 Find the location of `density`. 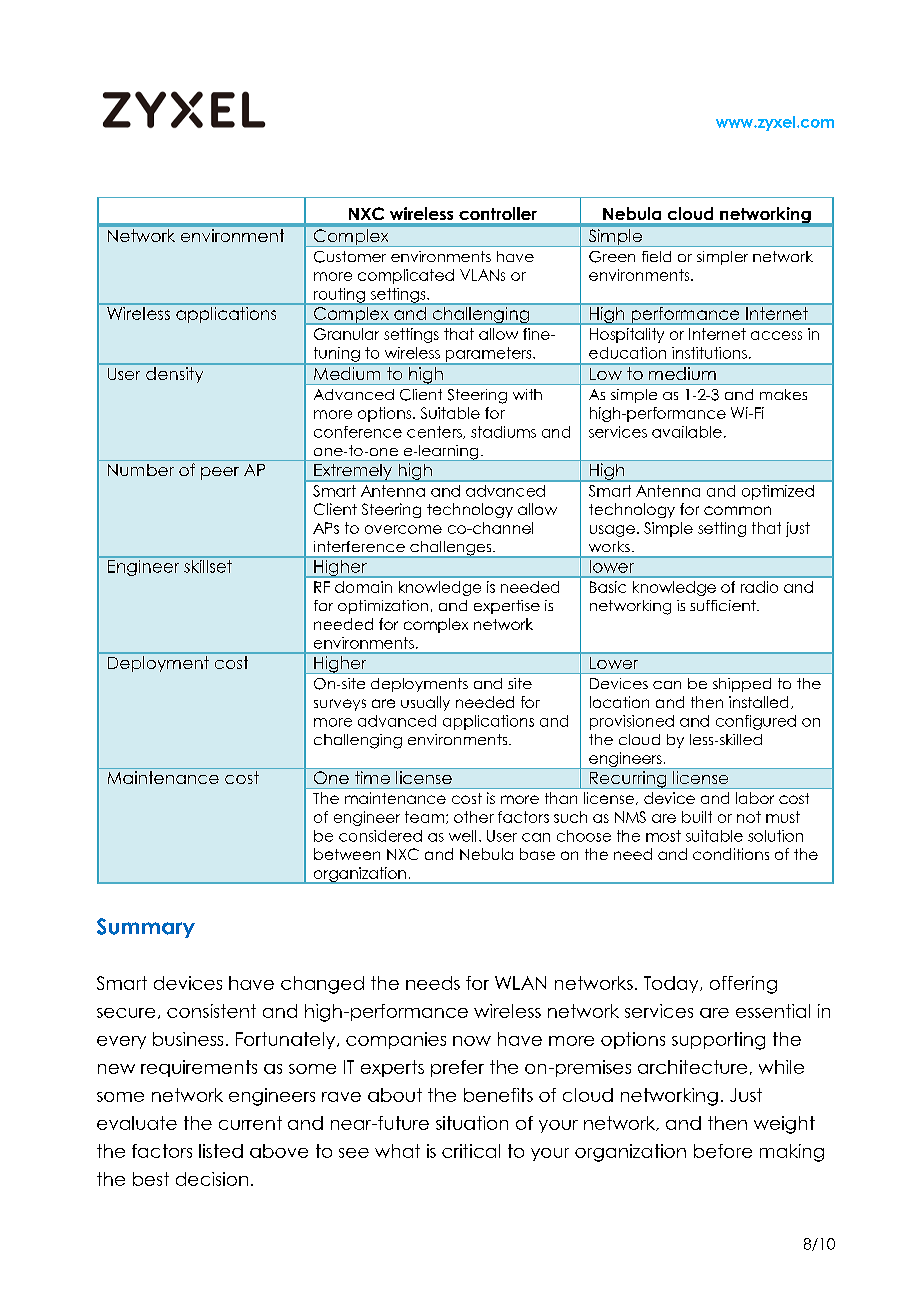

density is located at coordinates (174, 375).
